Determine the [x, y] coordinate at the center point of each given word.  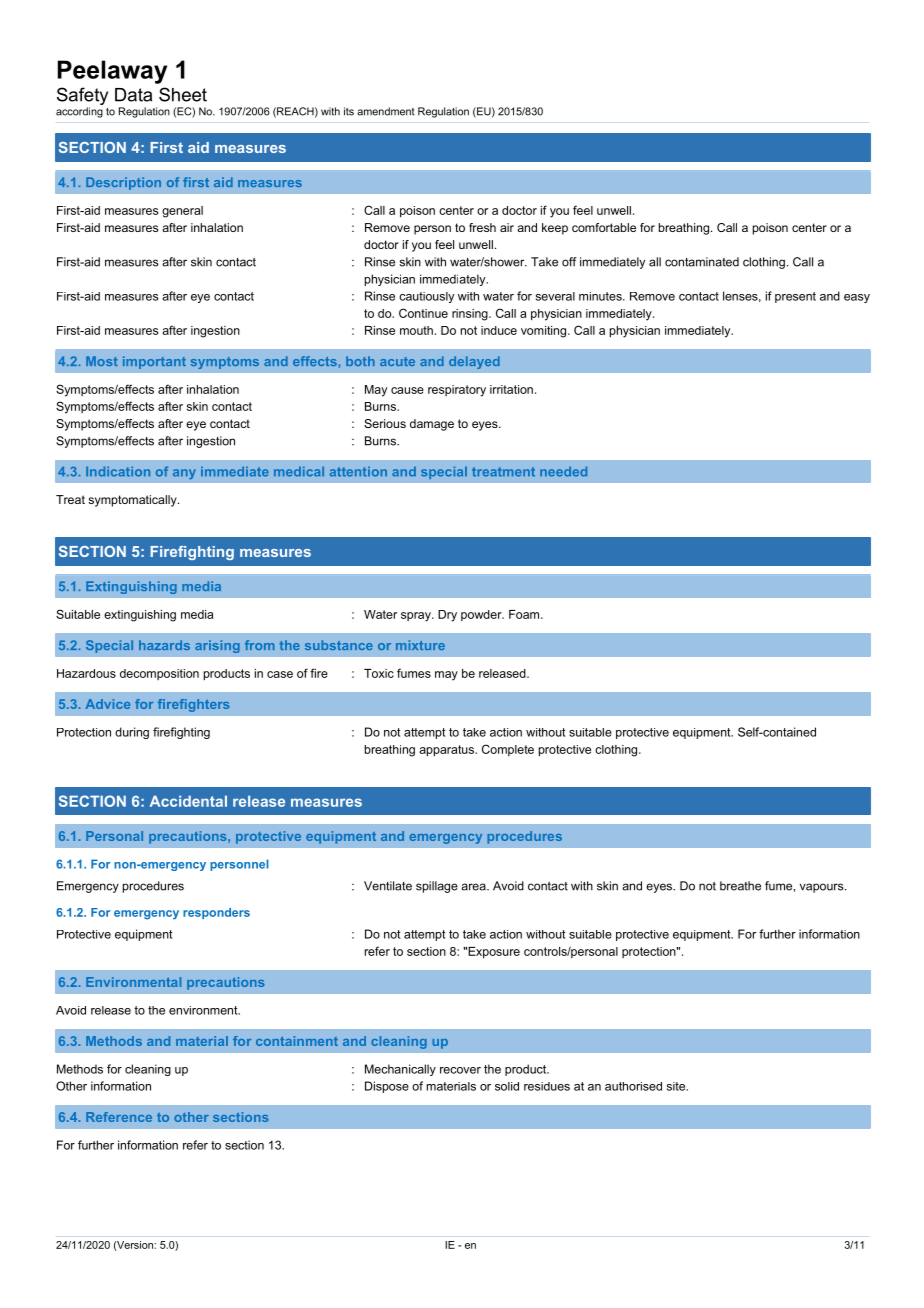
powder [482, 615]
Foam [525, 614]
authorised [633, 1086]
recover [460, 1070]
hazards [164, 645]
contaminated [702, 262]
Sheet [183, 94]
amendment [386, 111]
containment [297, 1041]
